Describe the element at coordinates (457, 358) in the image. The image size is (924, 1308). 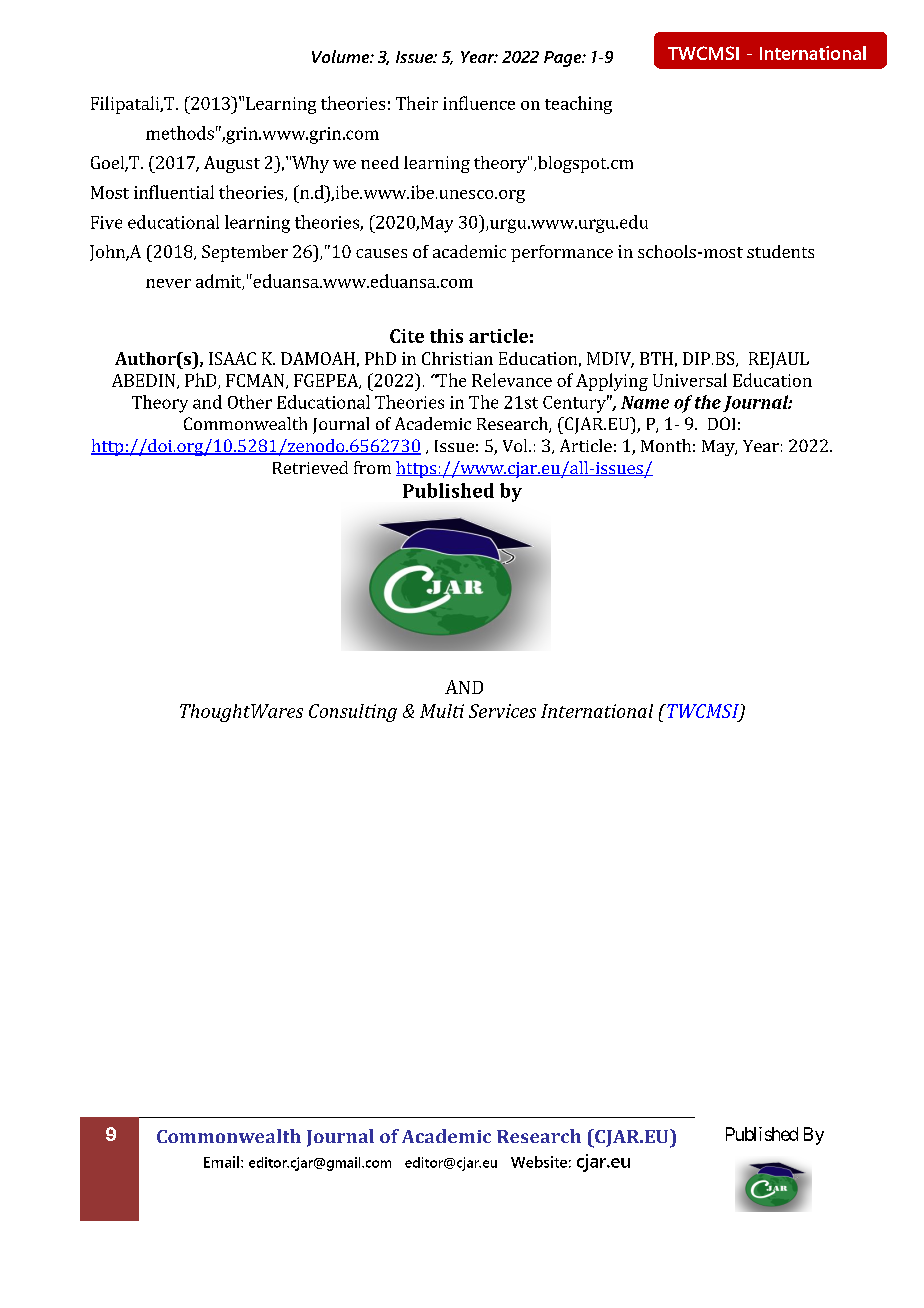
I see `Christian` at that location.
